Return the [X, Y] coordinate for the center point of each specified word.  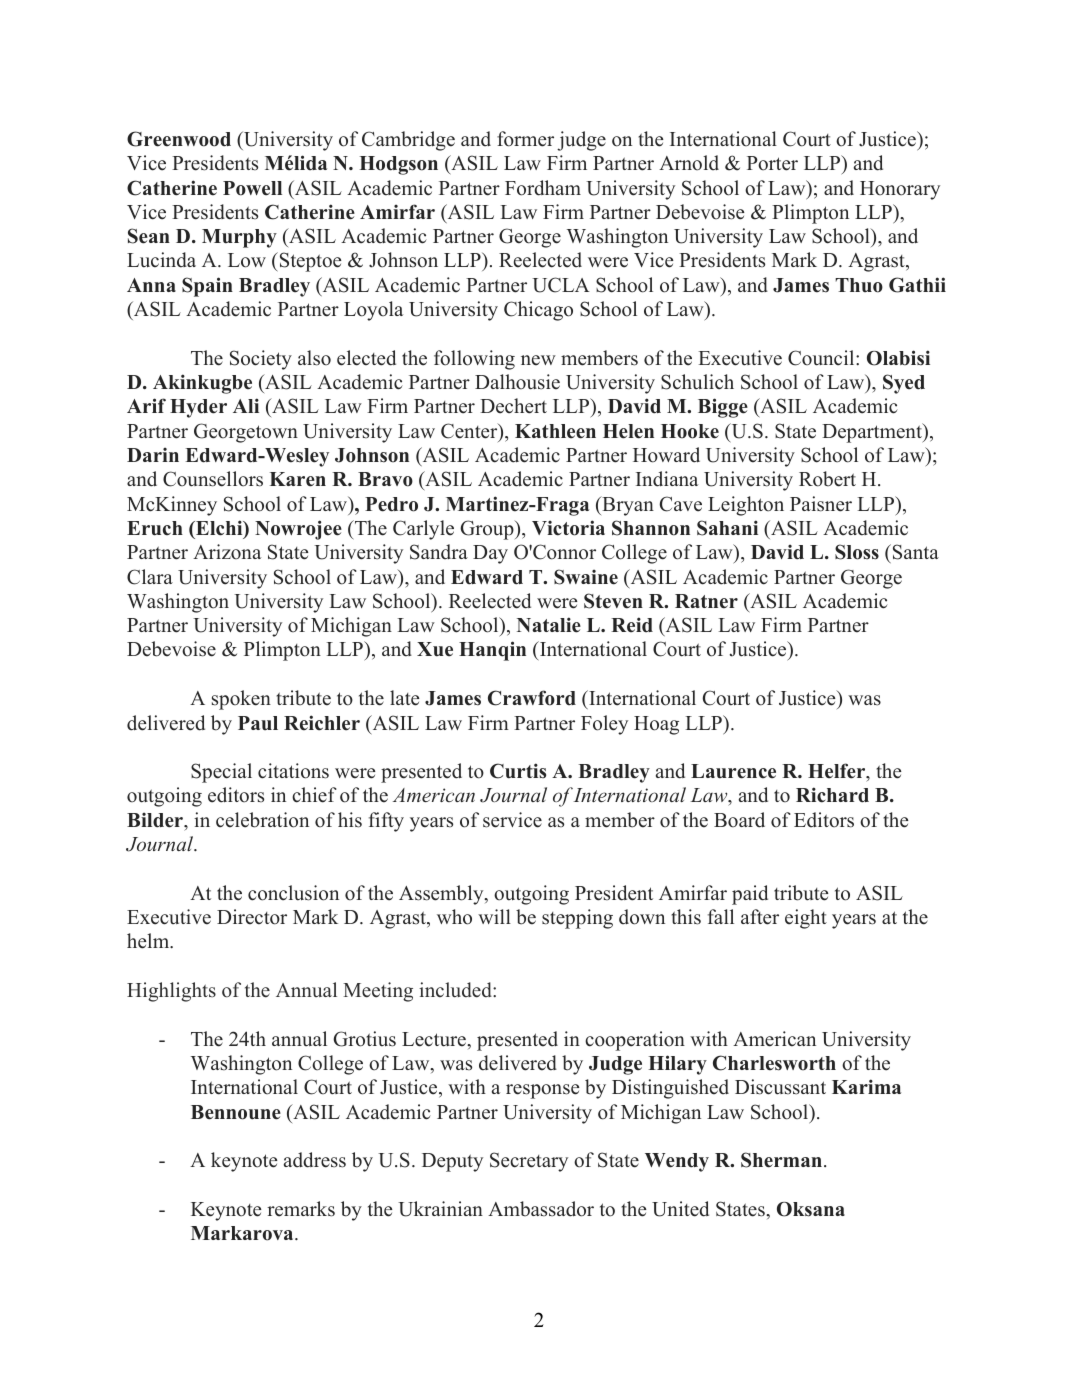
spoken [241, 700]
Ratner [706, 601]
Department [873, 433]
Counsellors [213, 479]
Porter [772, 163]
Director [252, 917]
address [315, 1160]
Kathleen [555, 431]
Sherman [783, 1160]
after [760, 917]
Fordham [543, 188]
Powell [252, 188]
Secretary [529, 1162]
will [494, 916]
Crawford [532, 698]
